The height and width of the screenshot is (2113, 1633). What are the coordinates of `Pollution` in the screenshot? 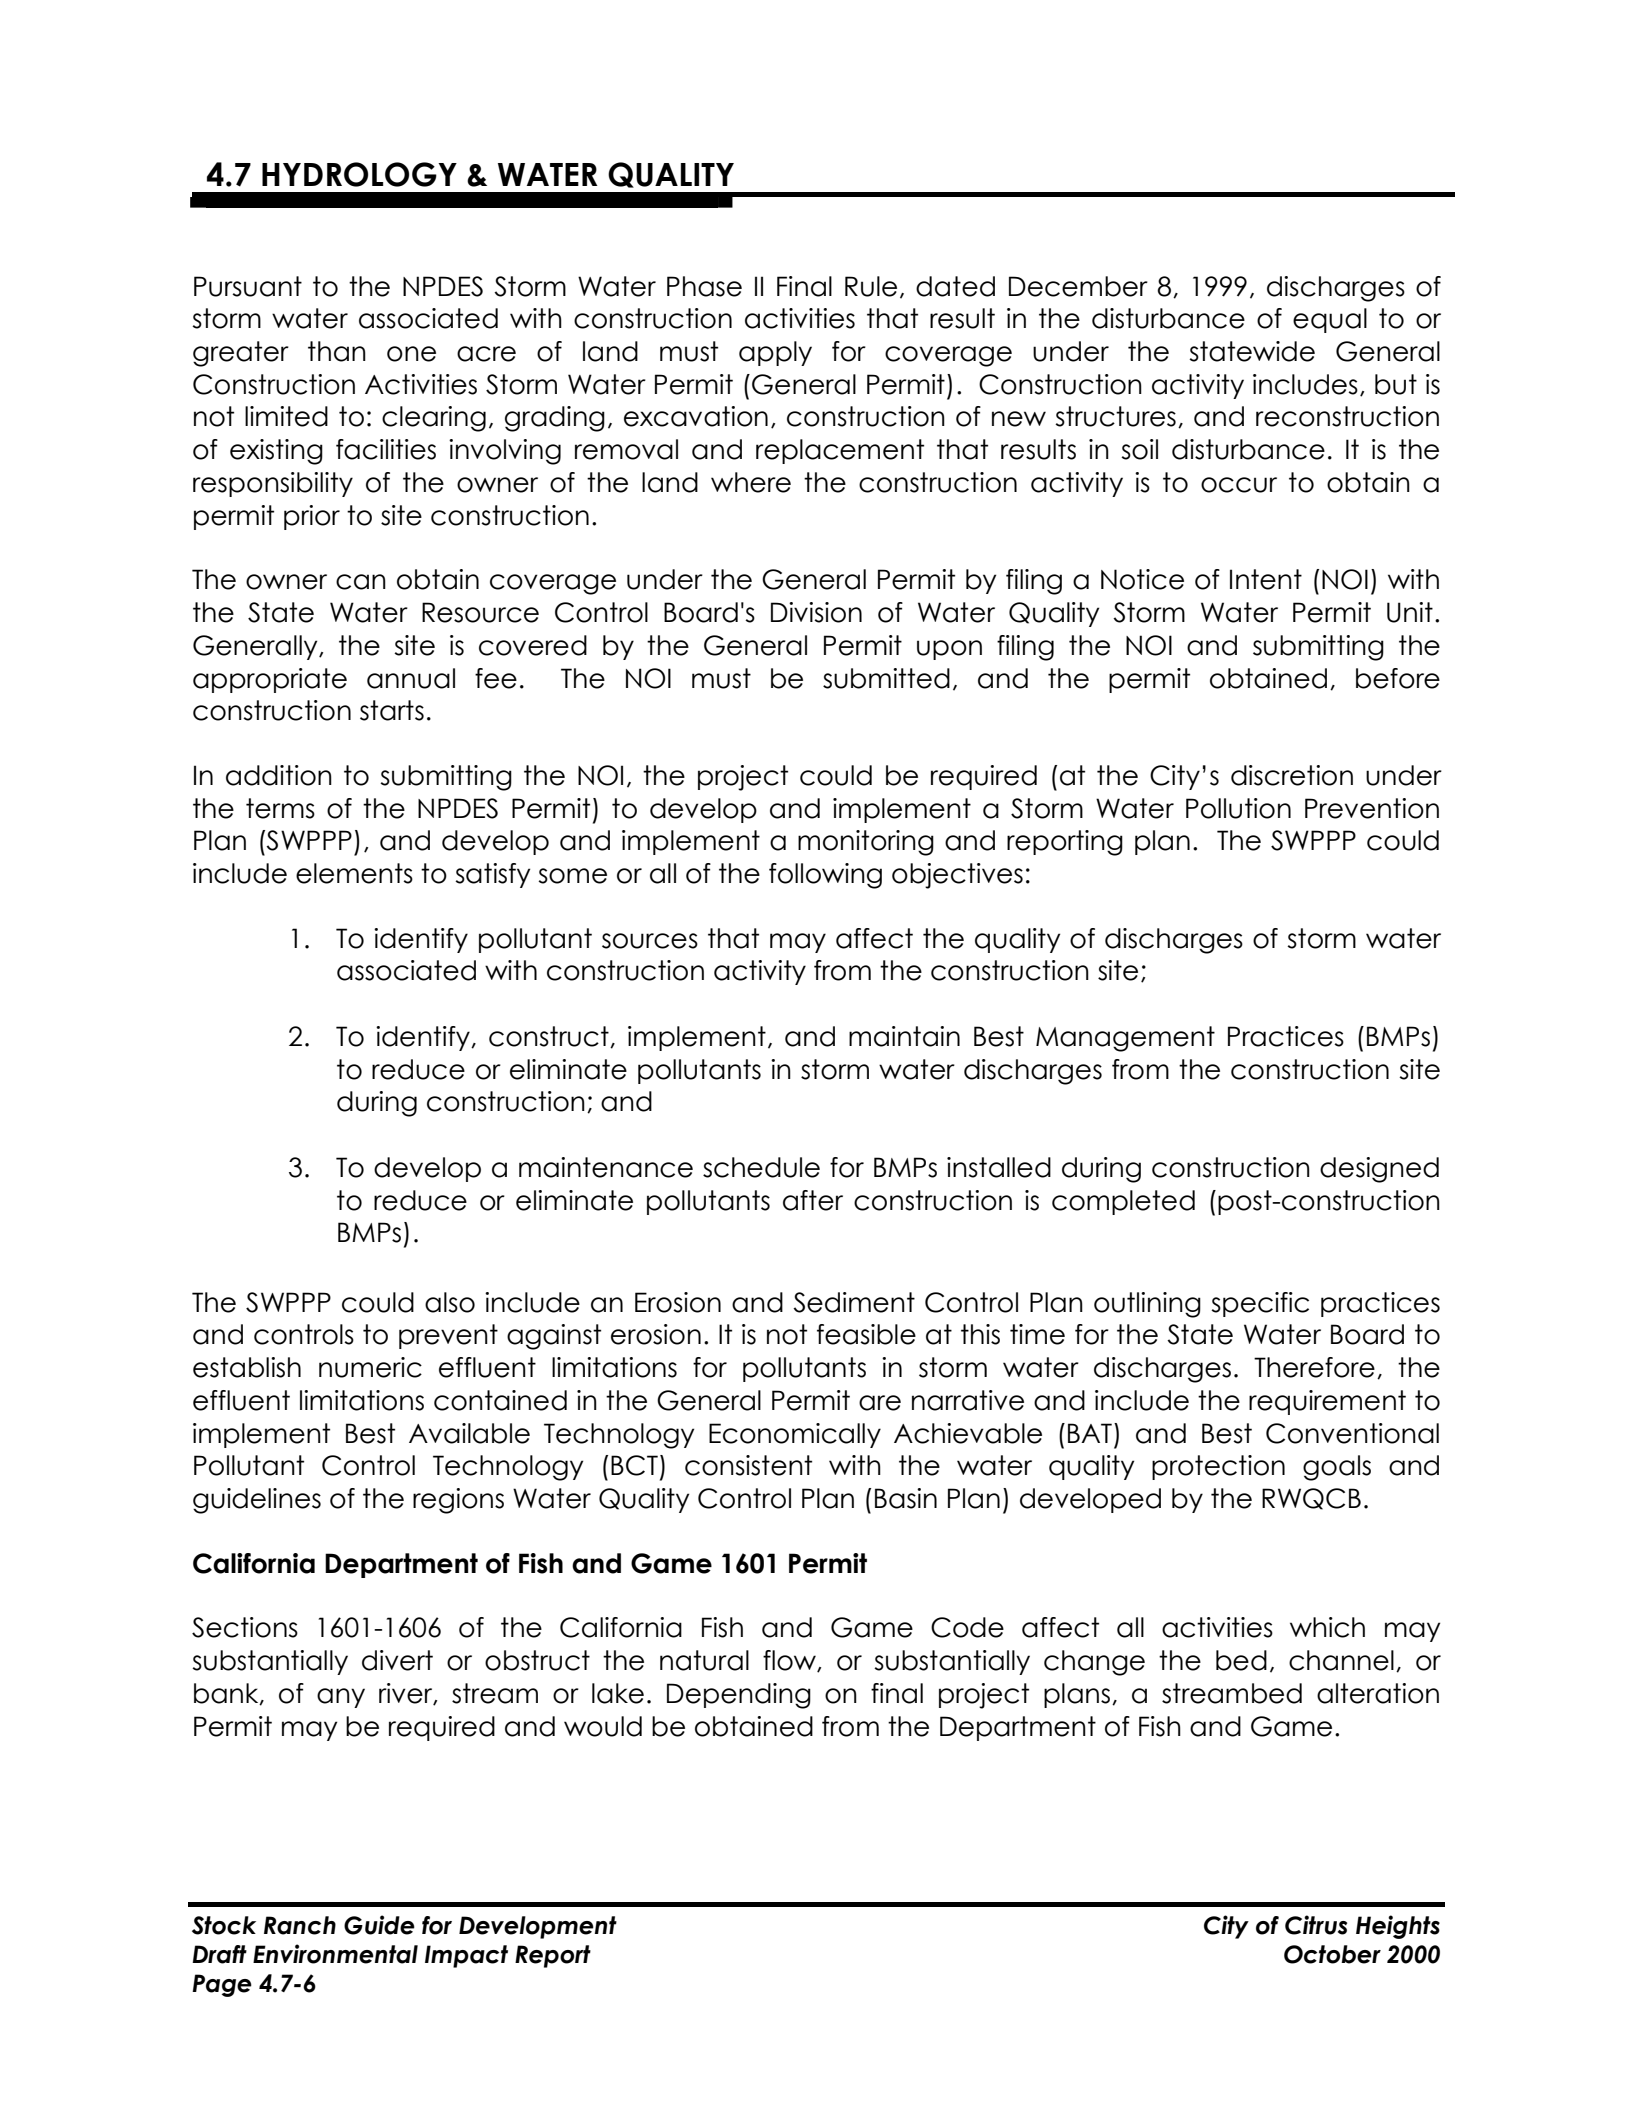 It's located at (1238, 808).
